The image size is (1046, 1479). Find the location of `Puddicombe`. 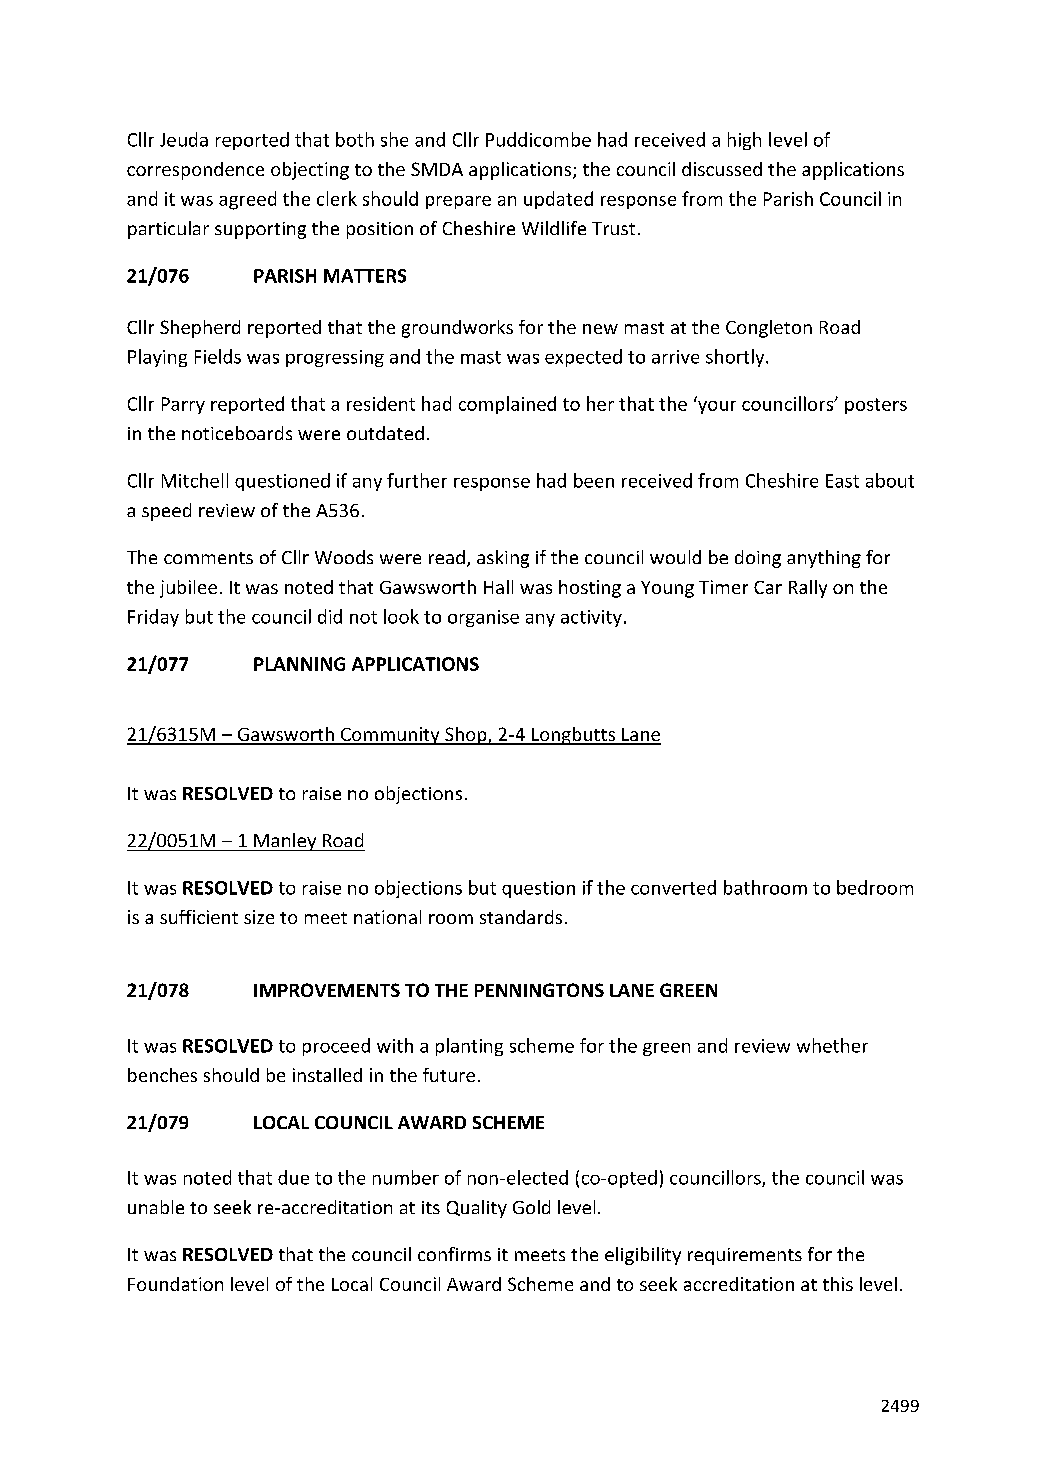

Puddicombe is located at coordinates (538, 139).
